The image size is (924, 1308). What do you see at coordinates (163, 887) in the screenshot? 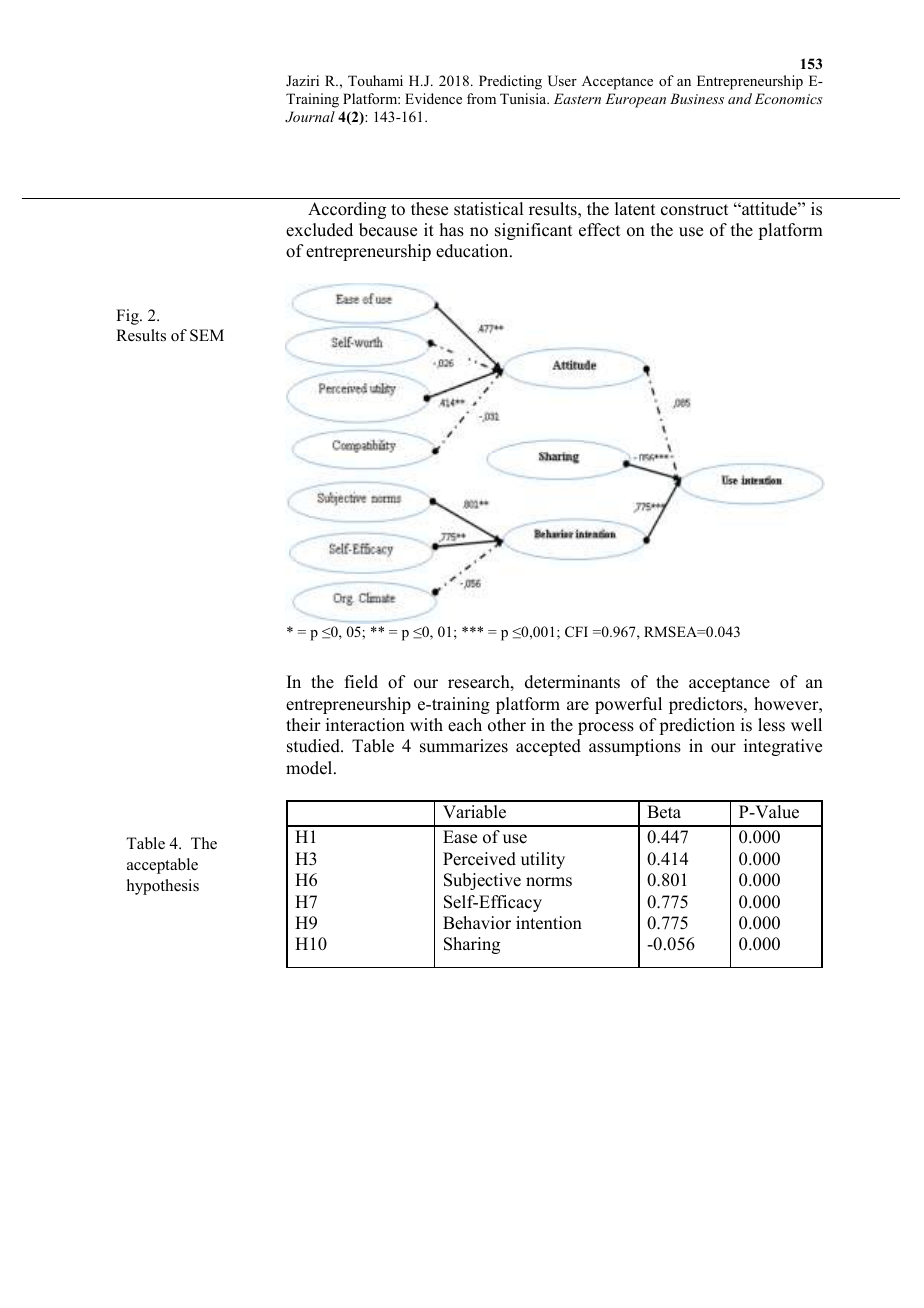
I see `hypothesis` at bounding box center [163, 887].
